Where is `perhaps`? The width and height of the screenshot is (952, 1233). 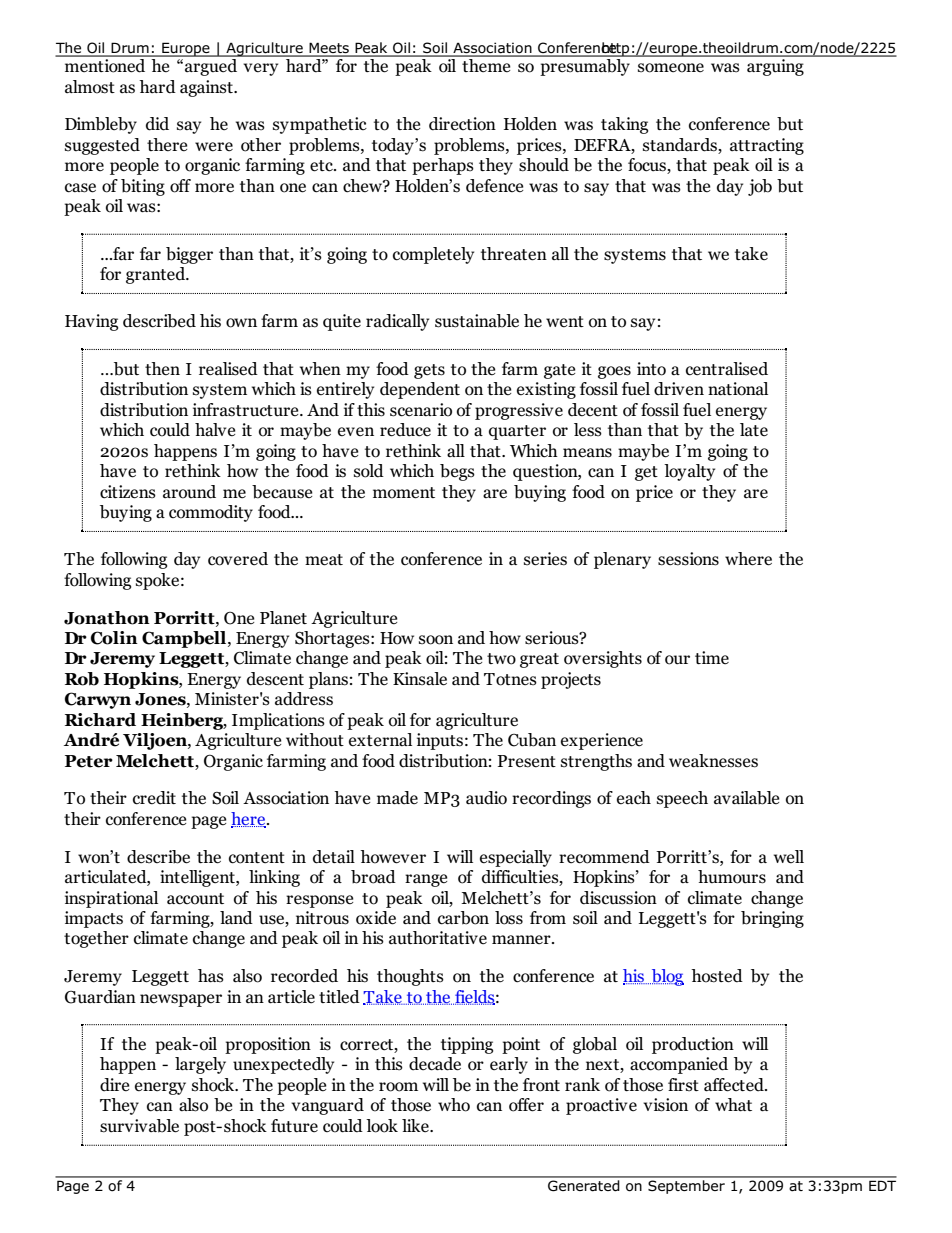 perhaps is located at coordinates (443, 166).
